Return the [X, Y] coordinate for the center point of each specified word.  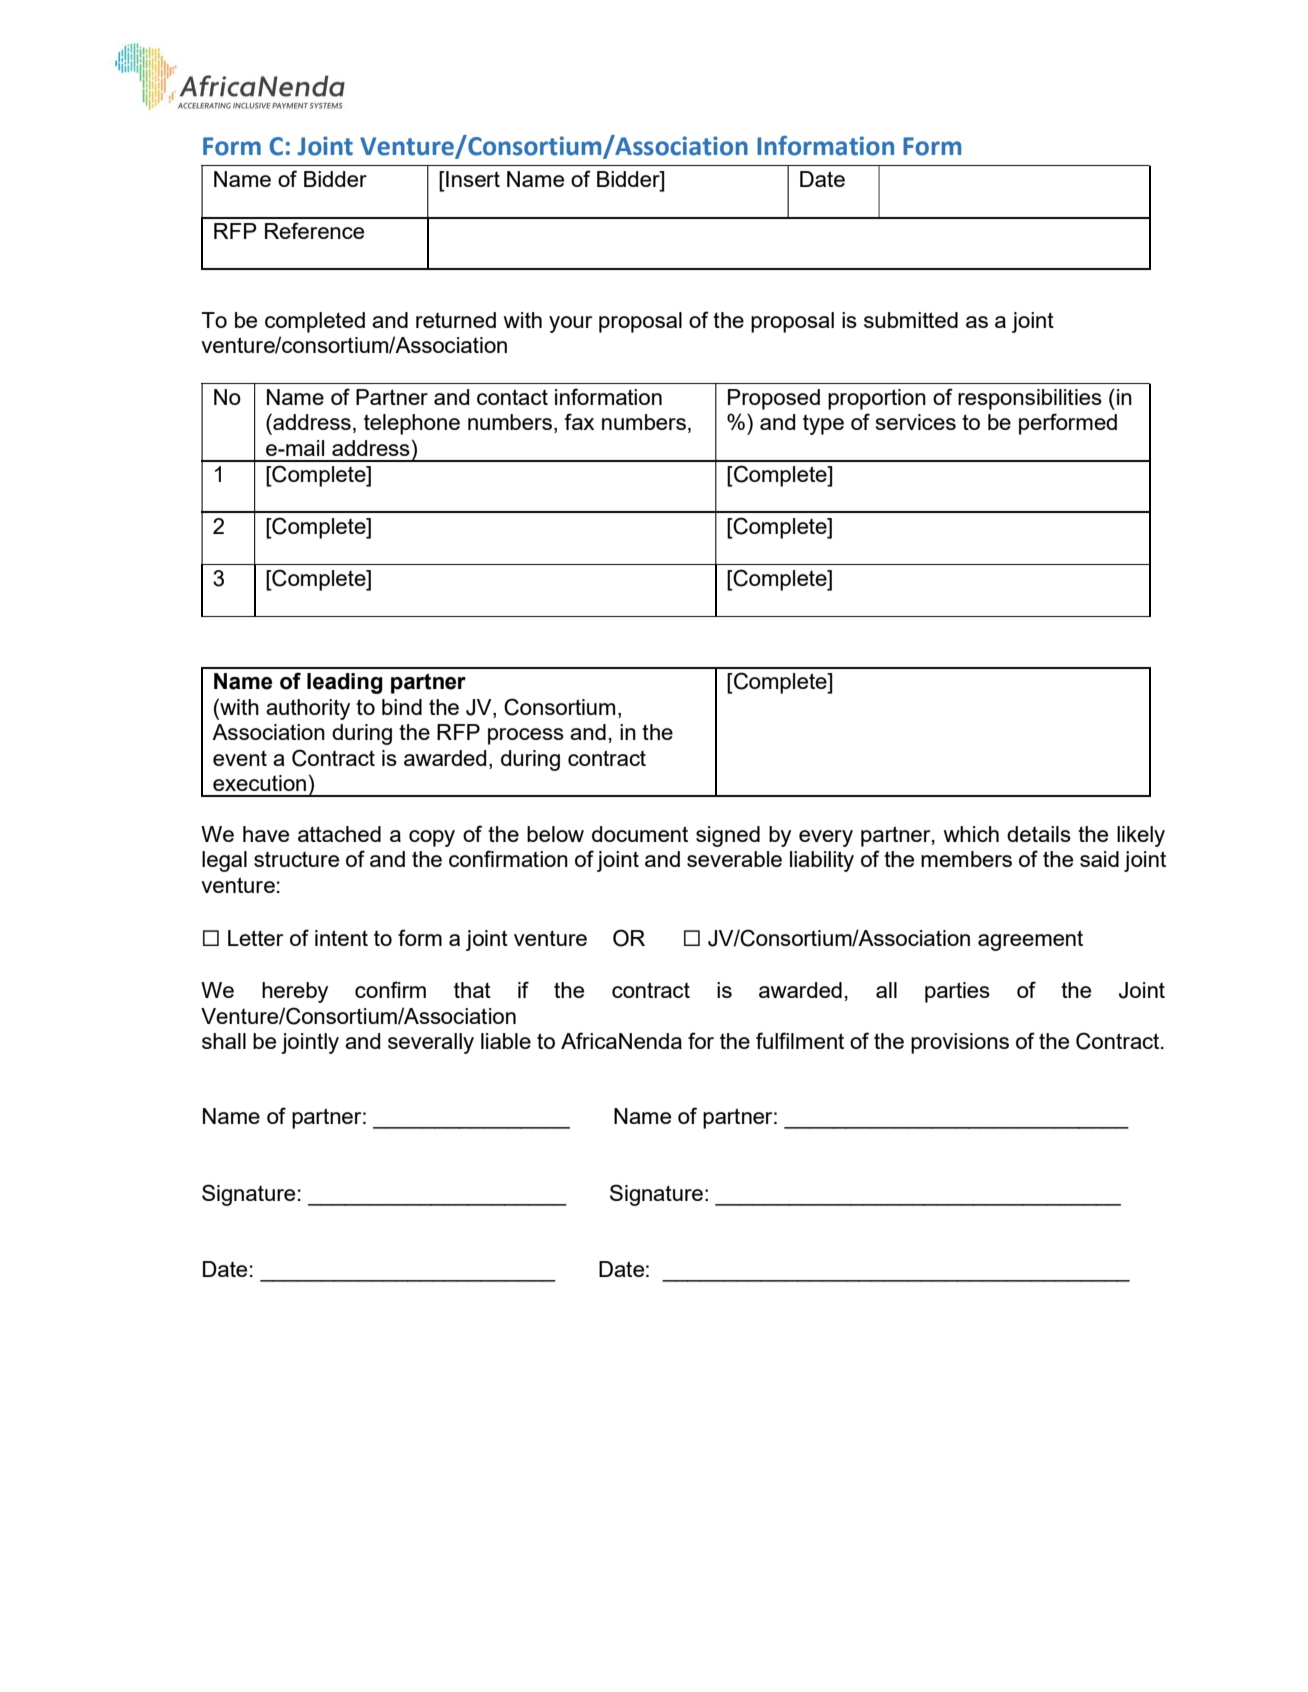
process [526, 736]
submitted [911, 320]
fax [579, 421]
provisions [960, 1043]
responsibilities [1030, 399]
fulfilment [800, 1040]
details [1039, 834]
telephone [412, 424]
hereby [295, 992]
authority [308, 709]
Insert [472, 179]
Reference [314, 230]
